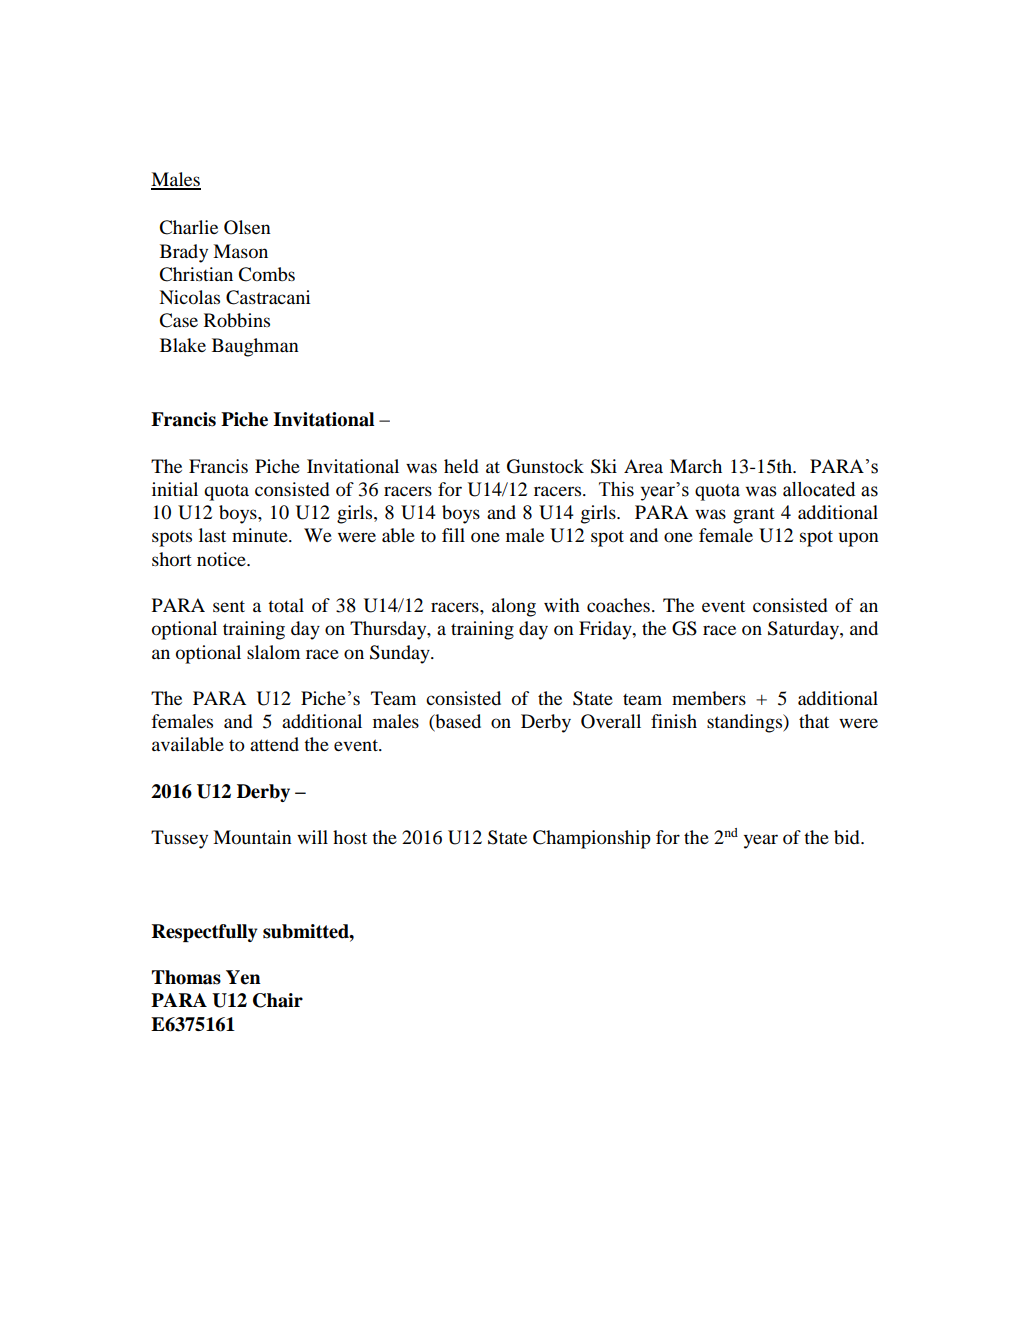  I want to click on attend, so click(274, 744).
